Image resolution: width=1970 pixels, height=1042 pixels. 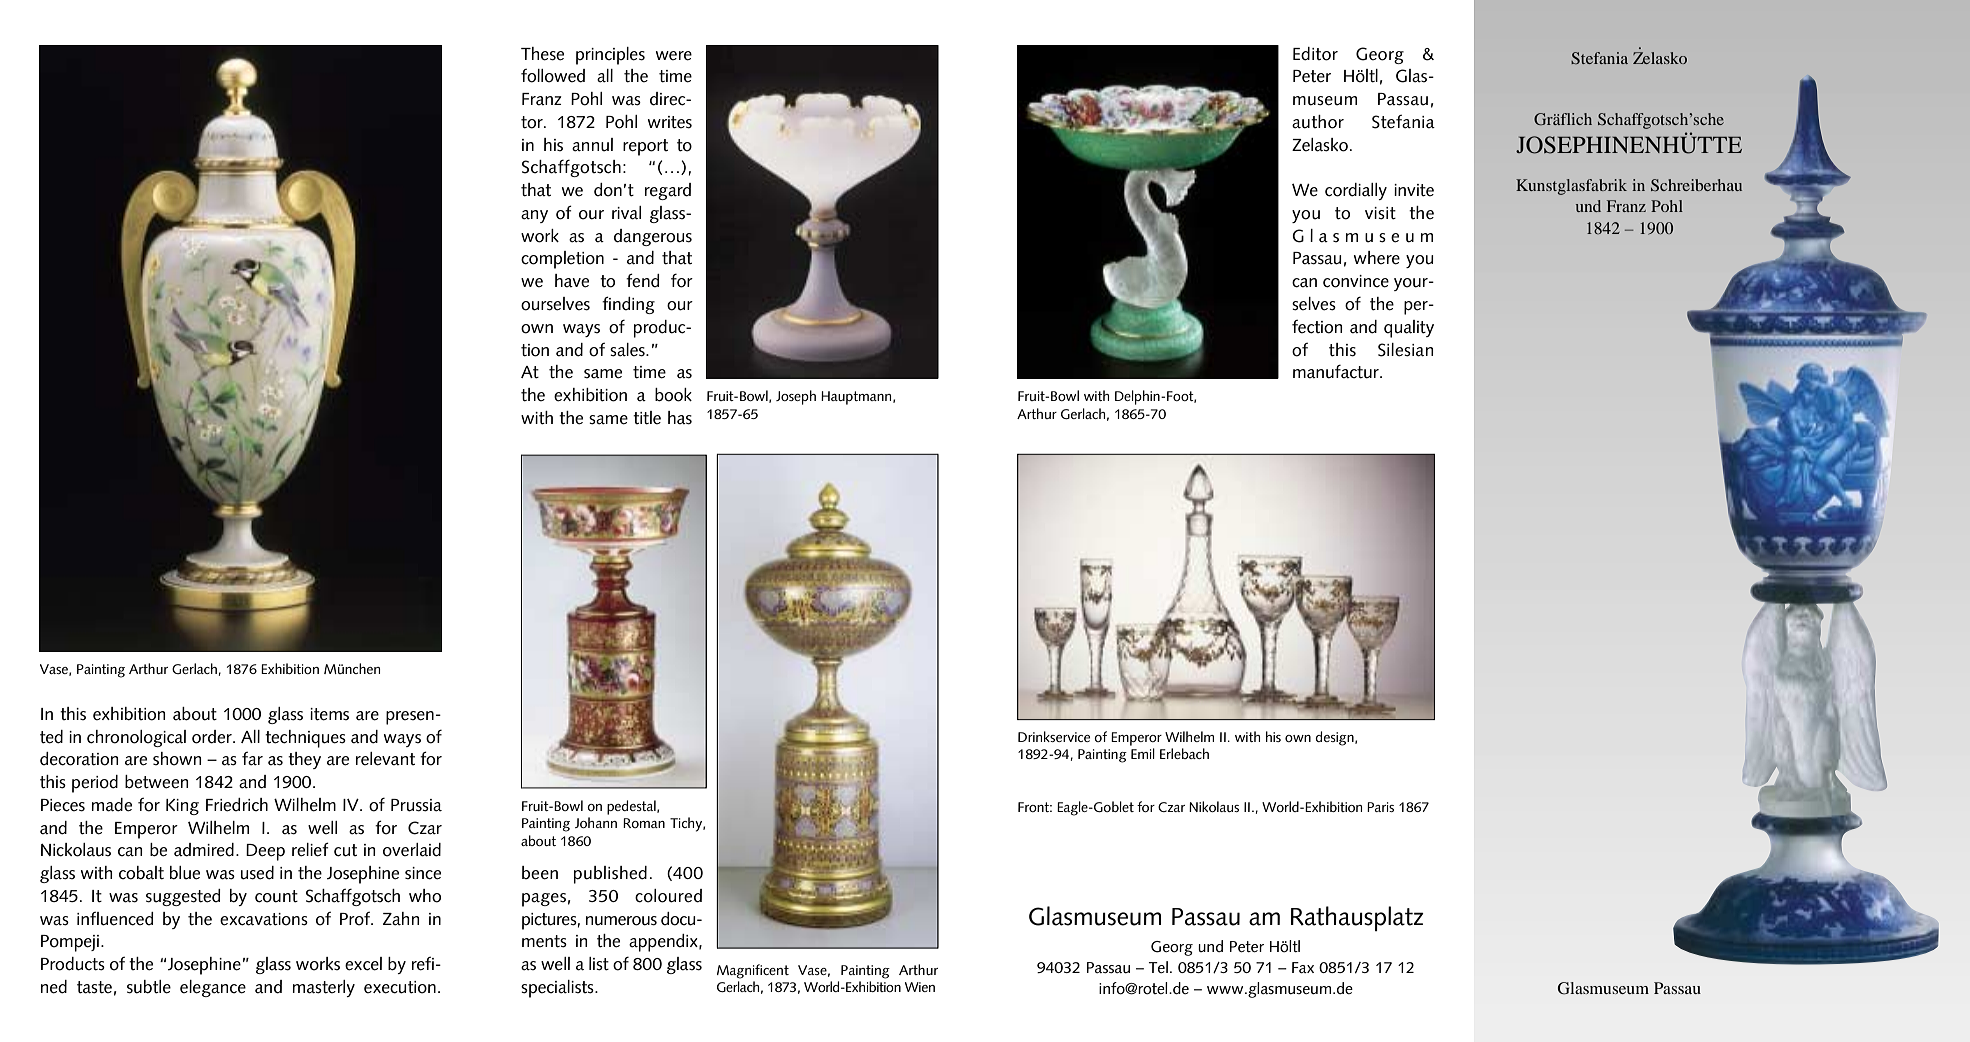 What do you see at coordinates (1315, 54) in the screenshot?
I see `Editor` at bounding box center [1315, 54].
